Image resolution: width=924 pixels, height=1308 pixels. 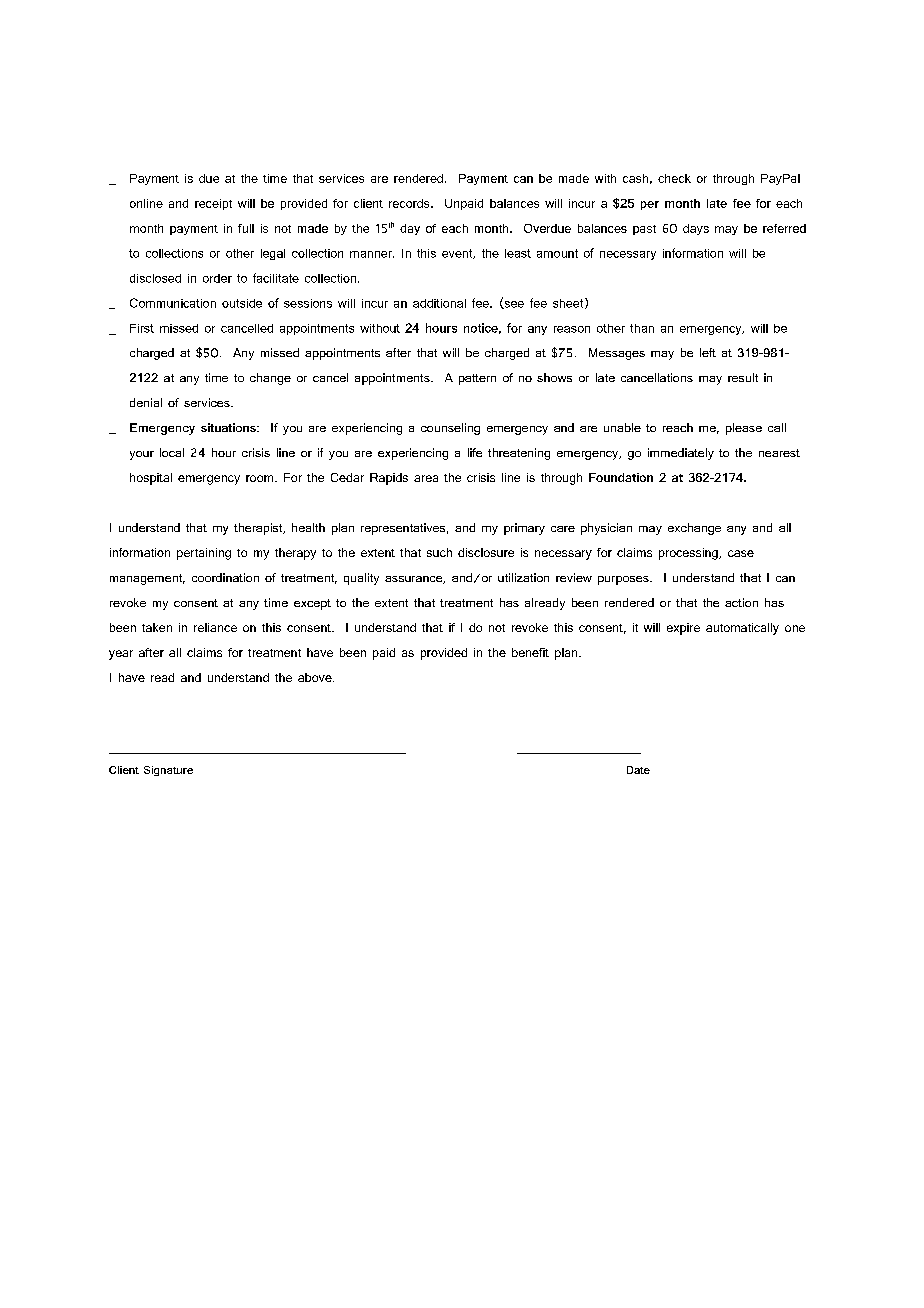 What do you see at coordinates (683, 629) in the screenshot?
I see `expire` at bounding box center [683, 629].
